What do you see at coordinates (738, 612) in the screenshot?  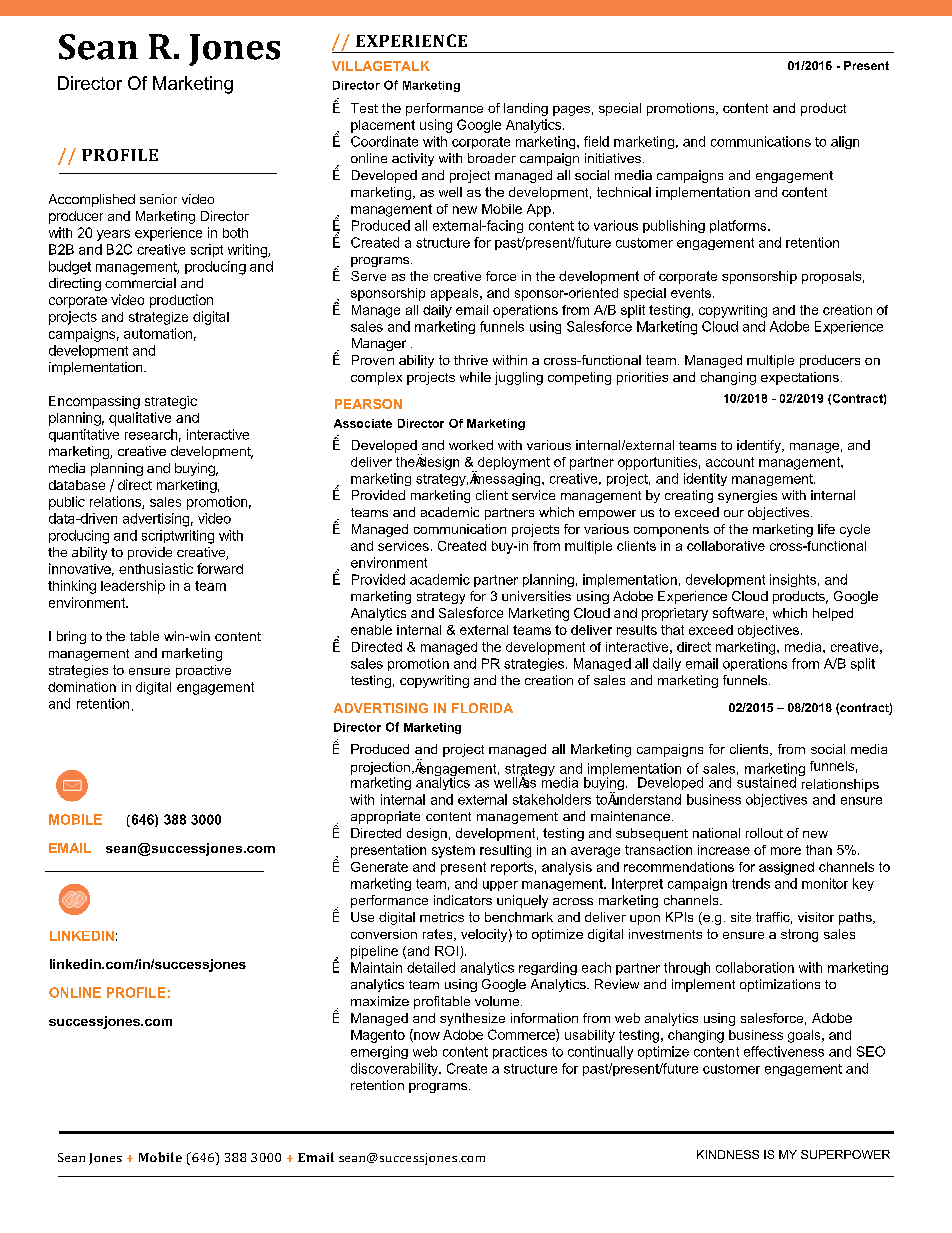 I see `software` at bounding box center [738, 612].
